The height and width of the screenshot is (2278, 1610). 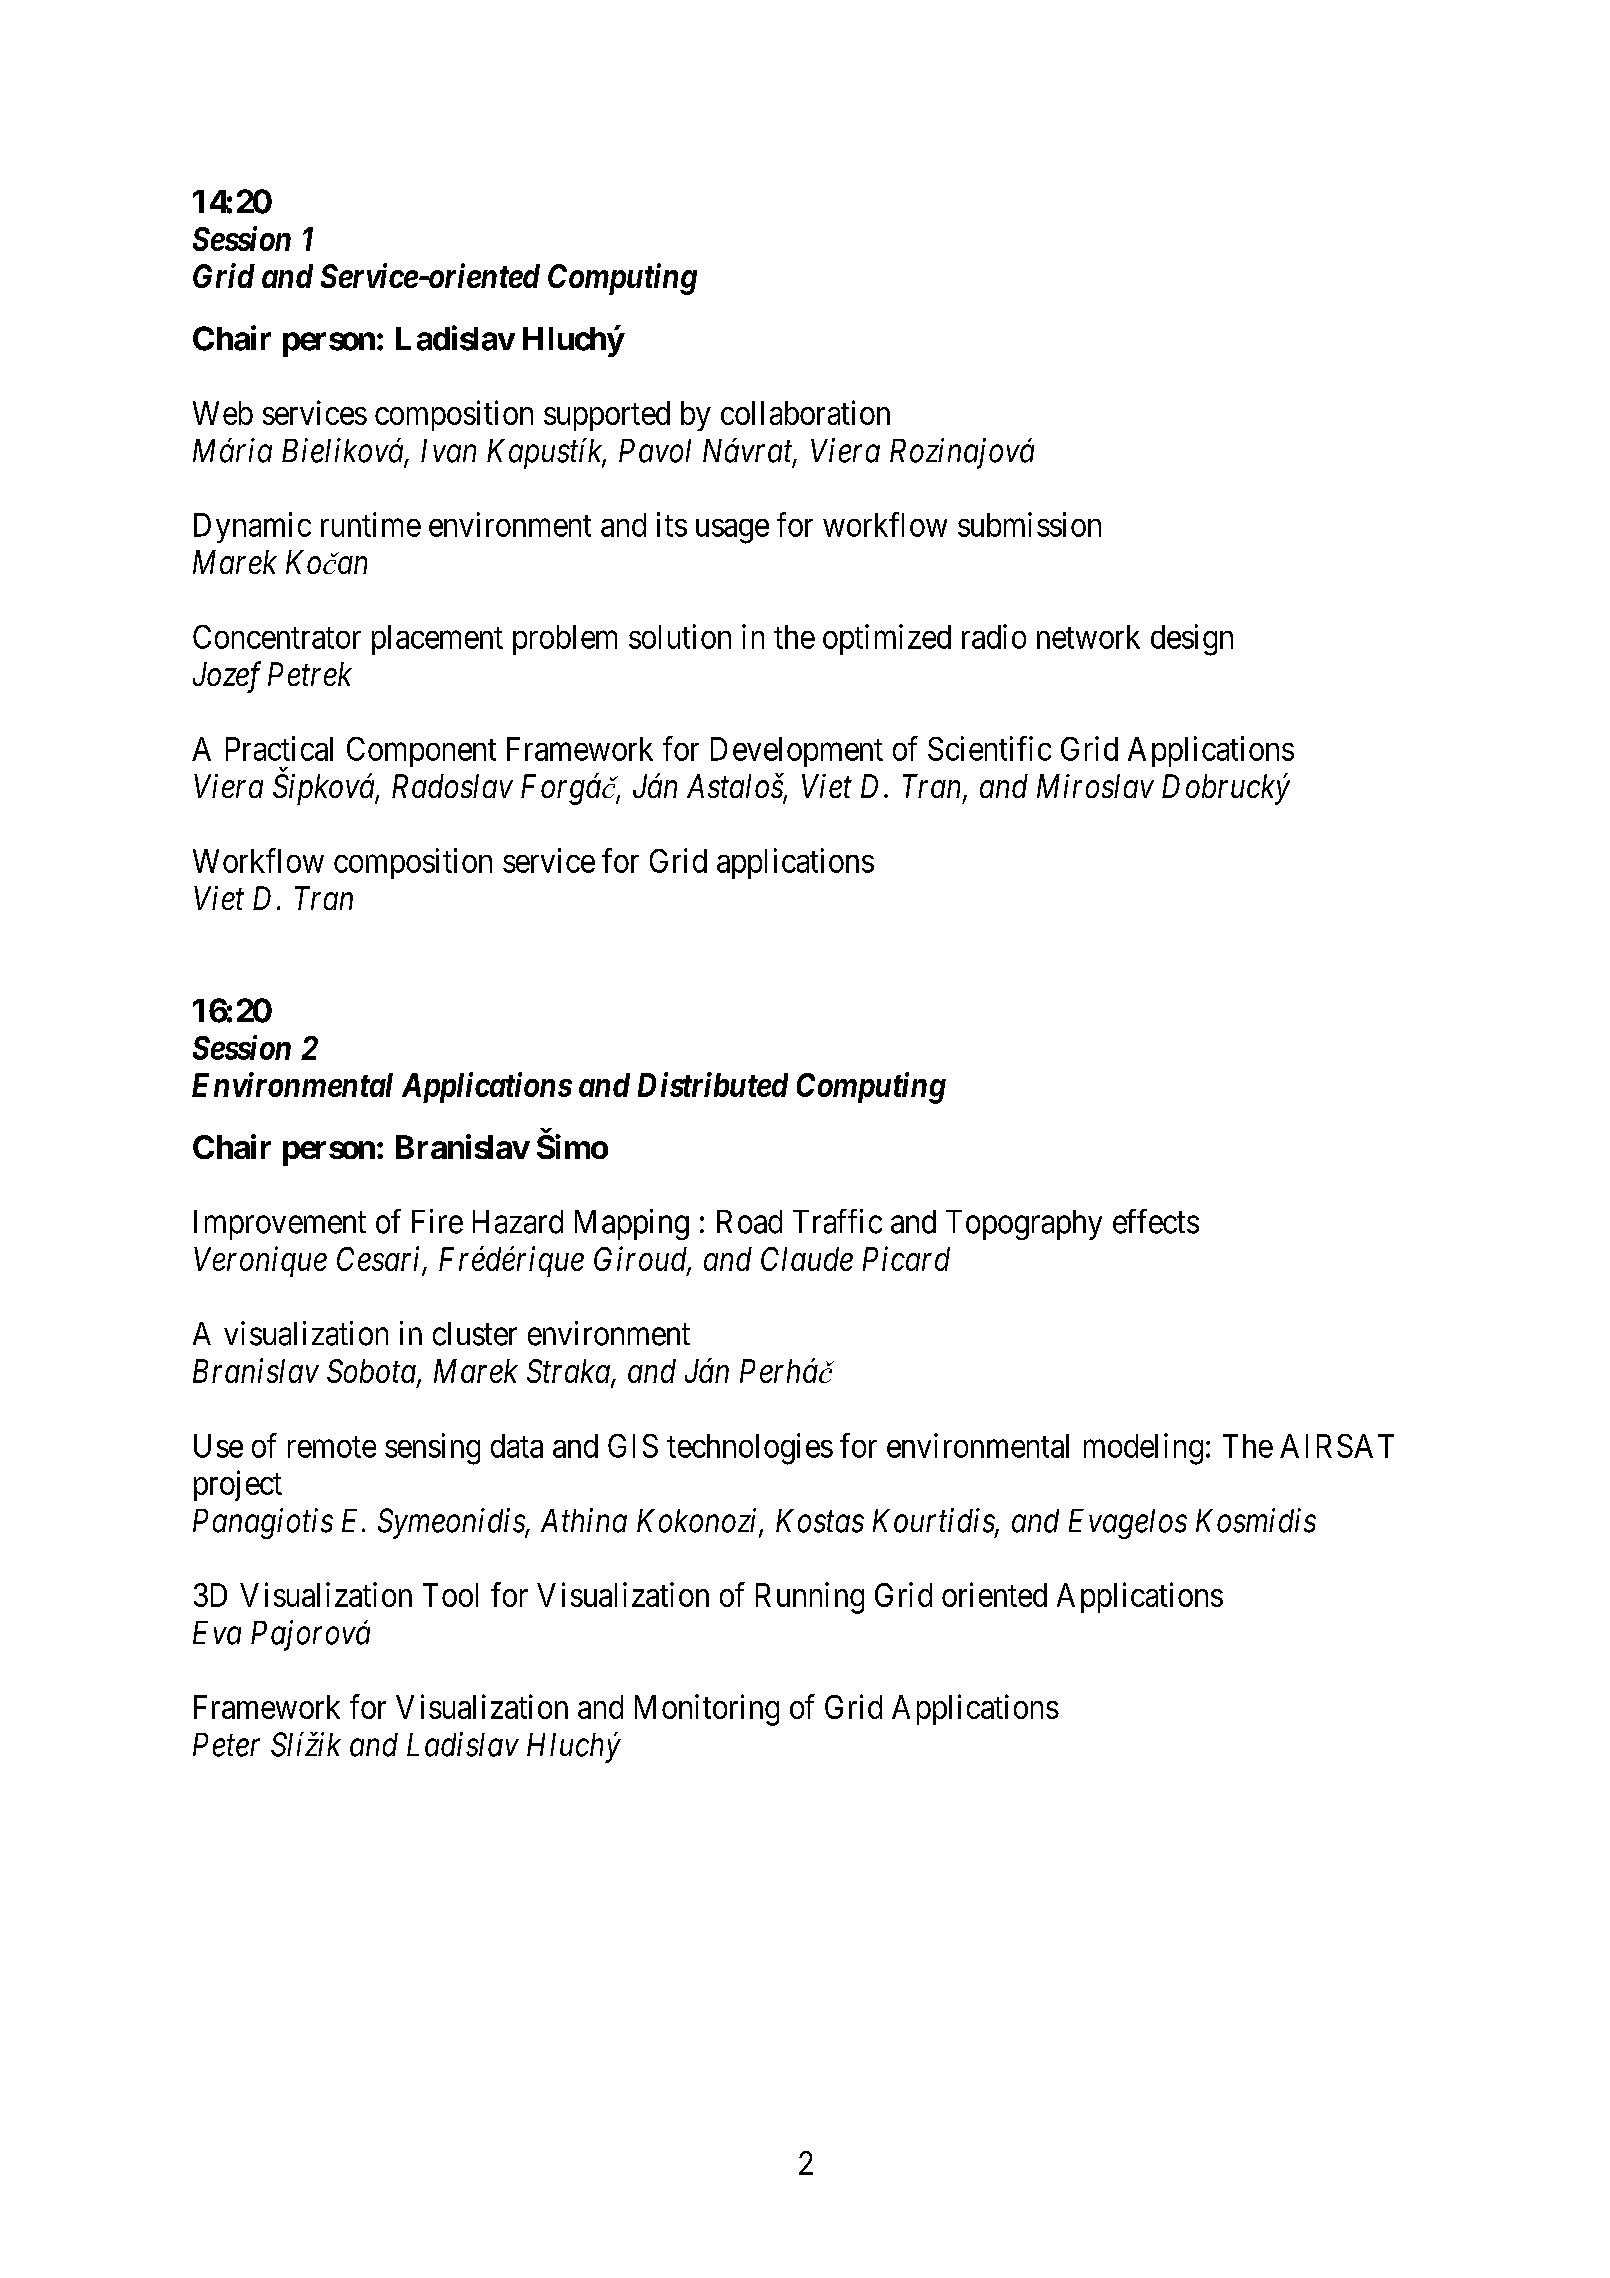 I want to click on Veronique, so click(x=260, y=1262).
